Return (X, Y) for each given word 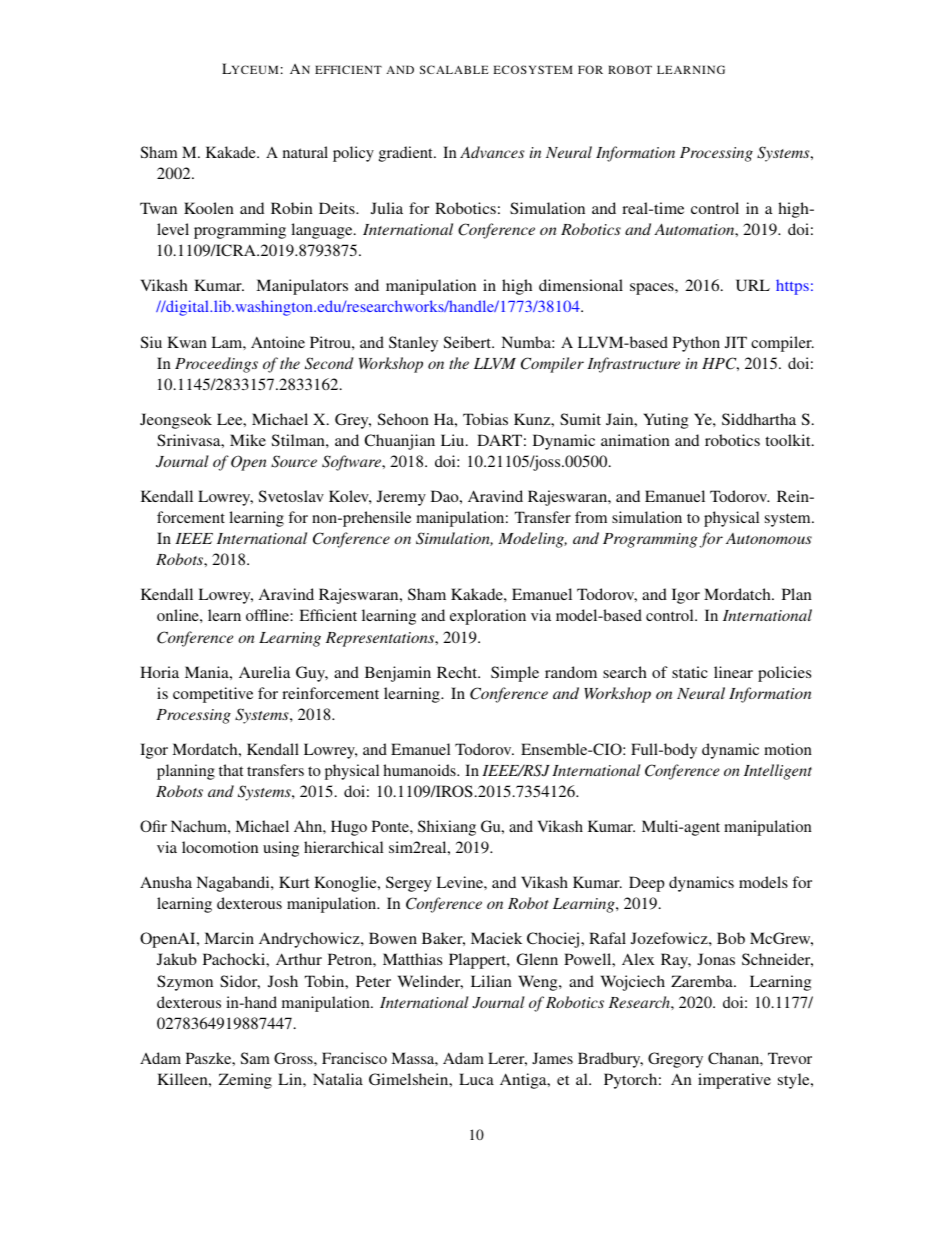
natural (305, 152)
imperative (734, 1081)
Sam (255, 1058)
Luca (476, 1079)
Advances (492, 152)
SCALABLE (454, 69)
